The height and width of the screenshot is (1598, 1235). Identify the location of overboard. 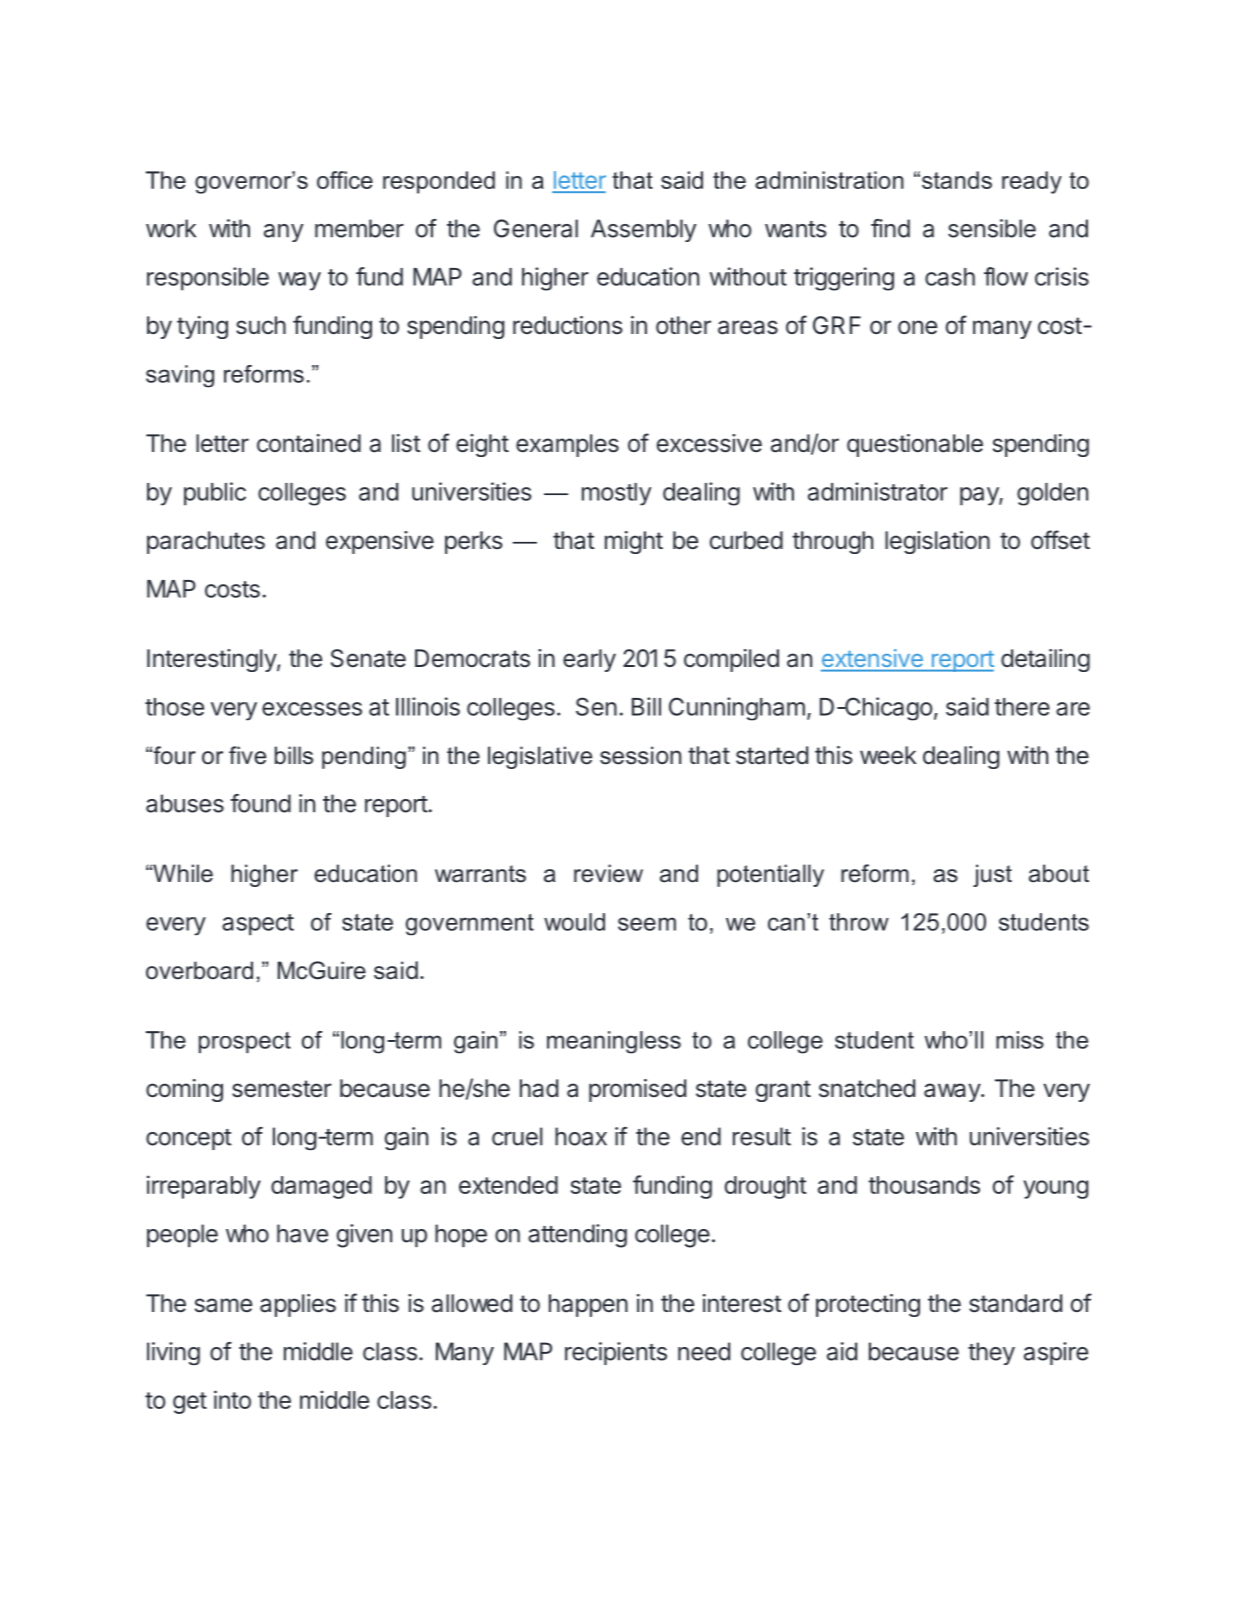
(199, 970).
